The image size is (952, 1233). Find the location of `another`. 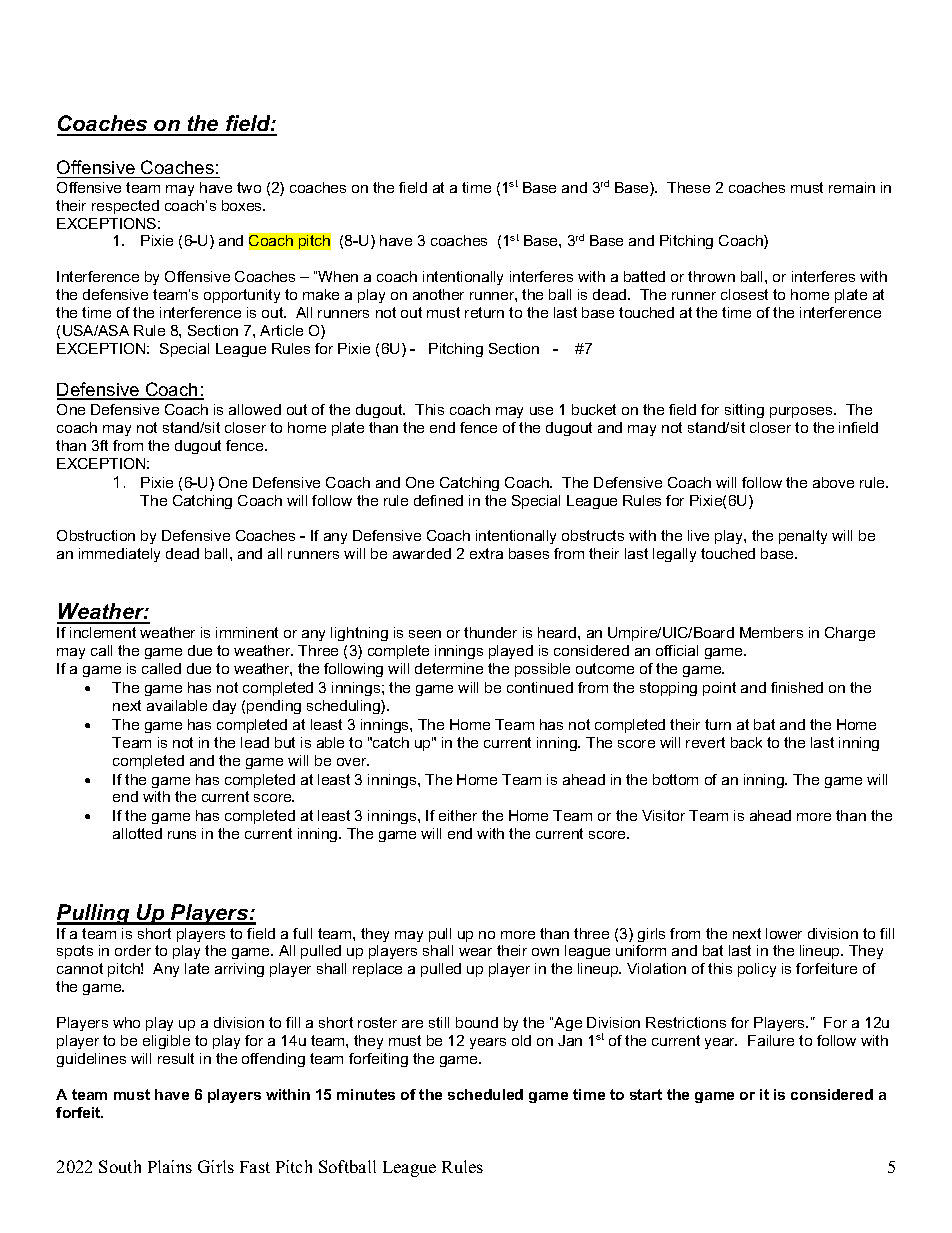

another is located at coordinates (438, 294).
